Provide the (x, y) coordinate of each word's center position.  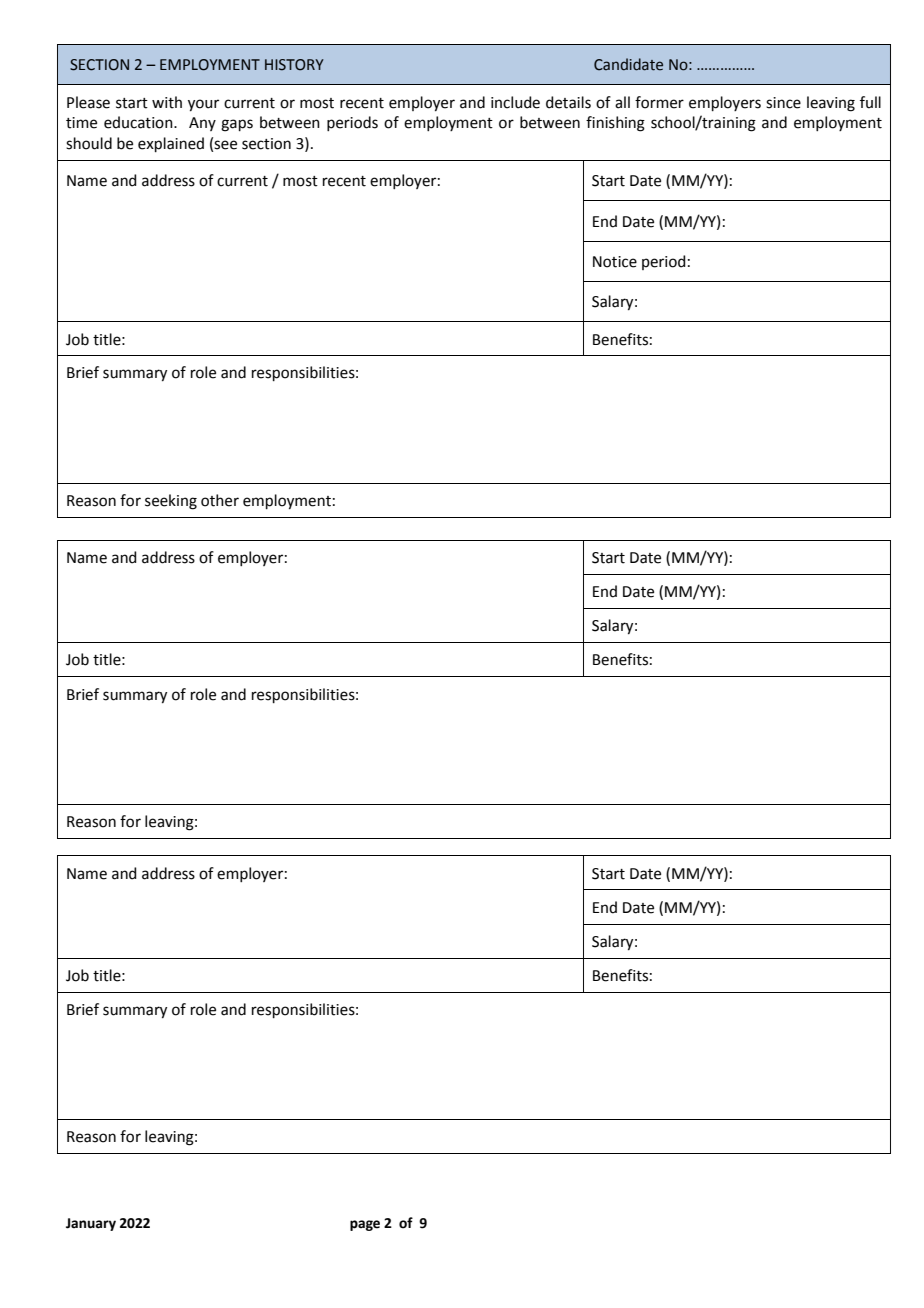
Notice (615, 262)
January (91, 1224)
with (167, 102)
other (220, 500)
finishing (615, 124)
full (870, 102)
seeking (171, 502)
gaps (237, 125)
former (659, 102)
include (515, 102)
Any (202, 124)
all (622, 102)
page (365, 1225)
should (89, 143)
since (783, 103)
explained (171, 144)
